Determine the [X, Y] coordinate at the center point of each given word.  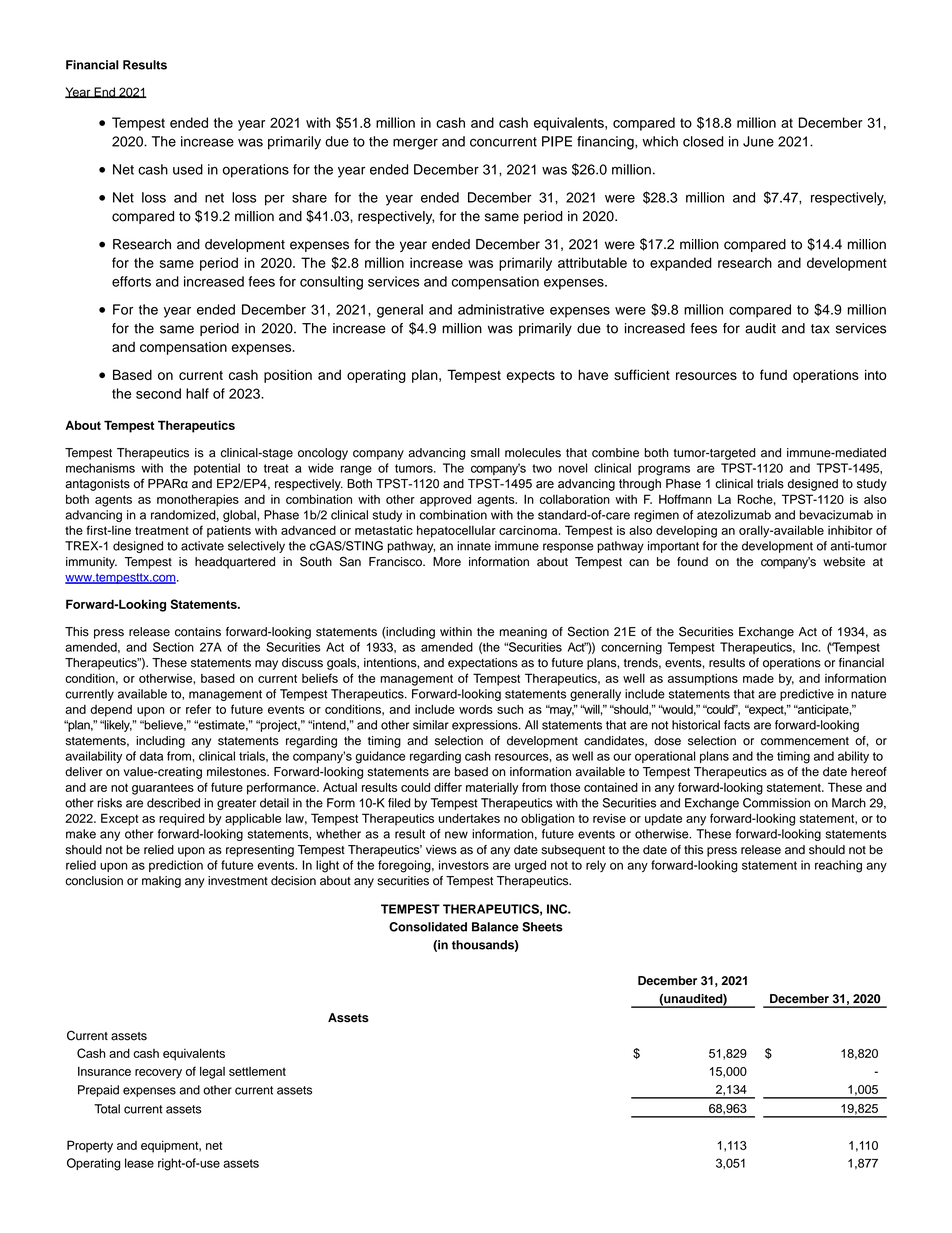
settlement [257, 1071]
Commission [776, 803]
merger [415, 144]
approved [445, 500]
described [173, 803]
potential [217, 469]
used [188, 169]
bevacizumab [836, 515]
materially [492, 788]
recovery [158, 1074]
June [758, 141]
